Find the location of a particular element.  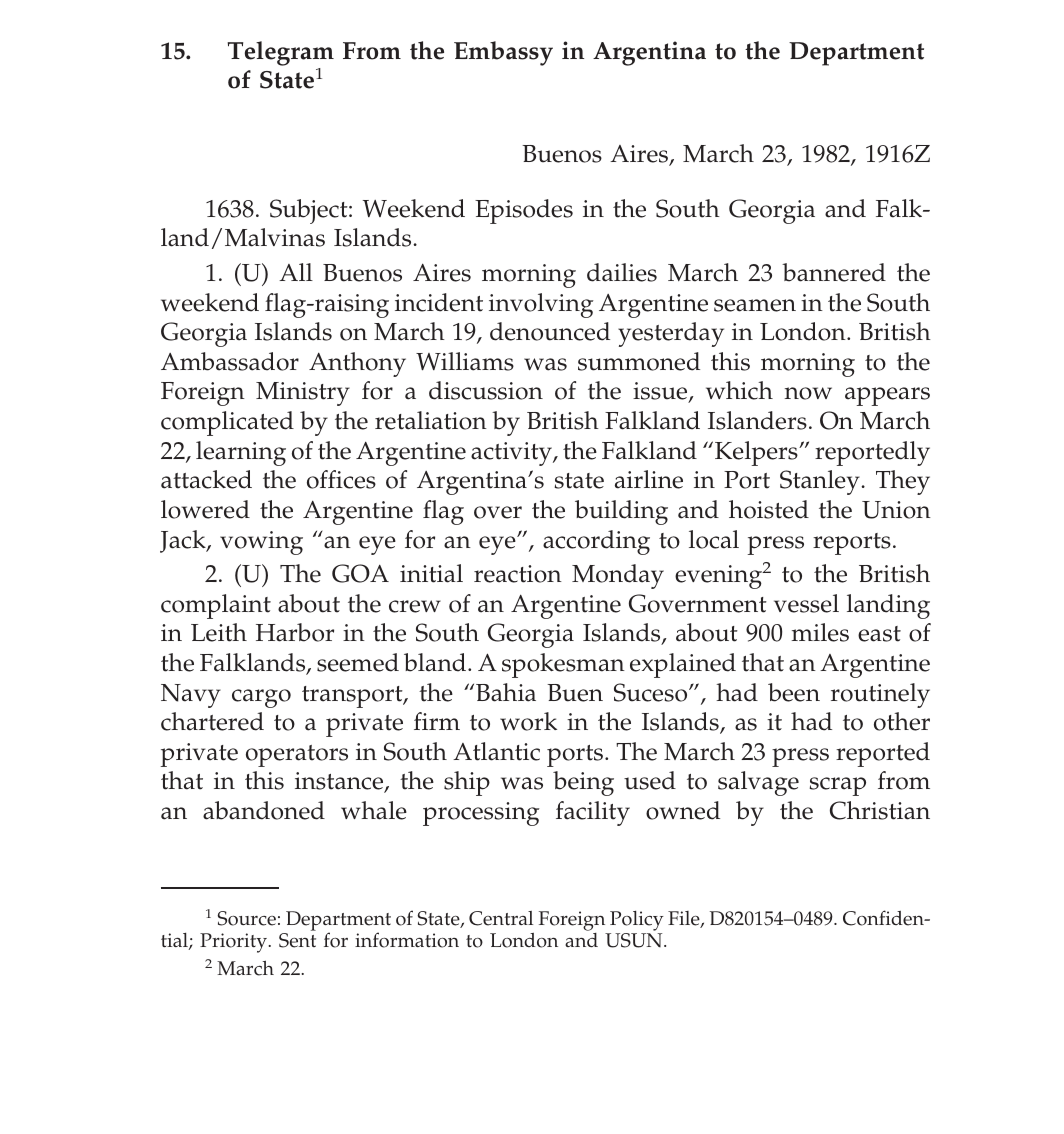

Episodes is located at coordinates (524, 211).
